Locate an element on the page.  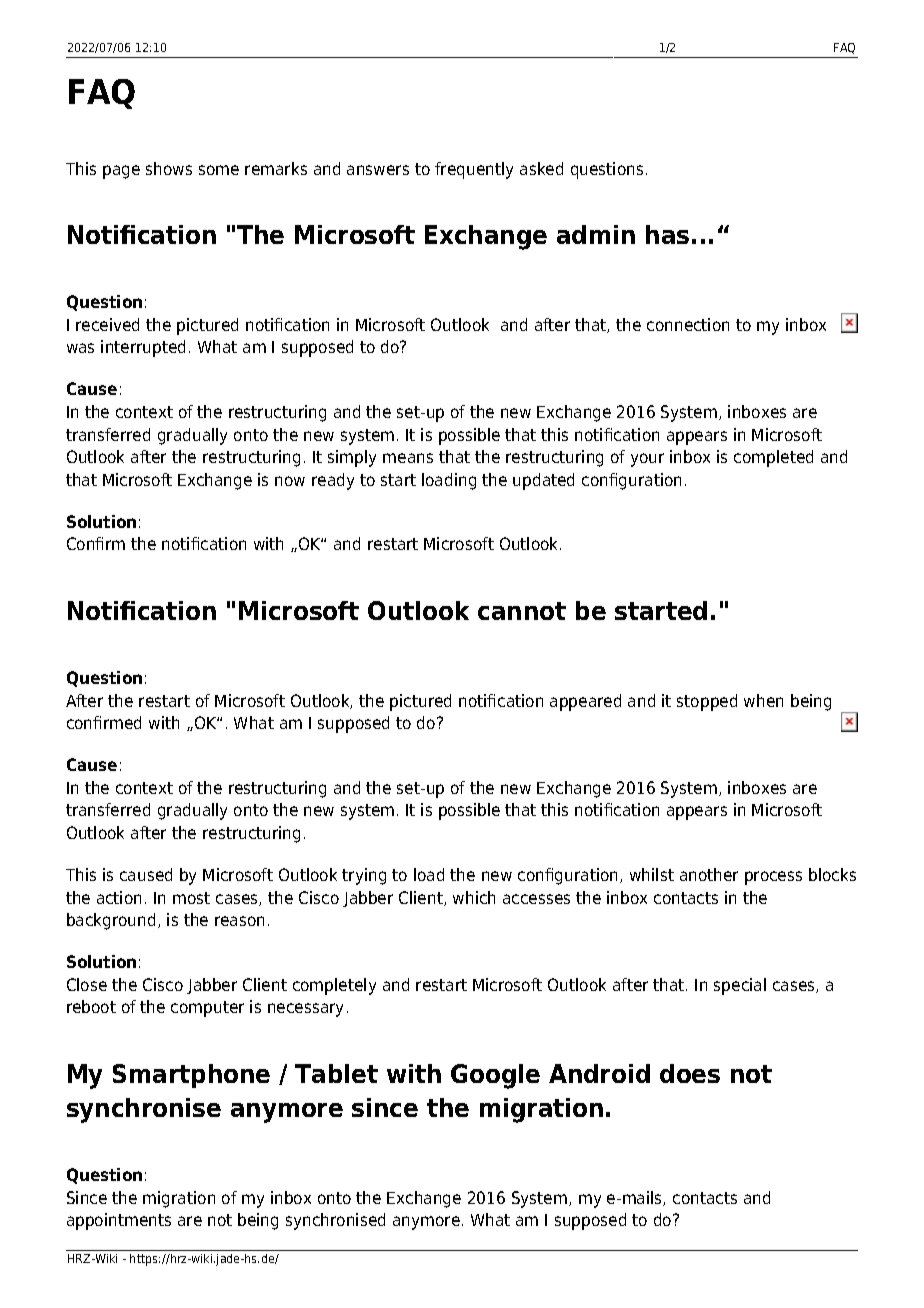
has is located at coordinates (667, 234).
